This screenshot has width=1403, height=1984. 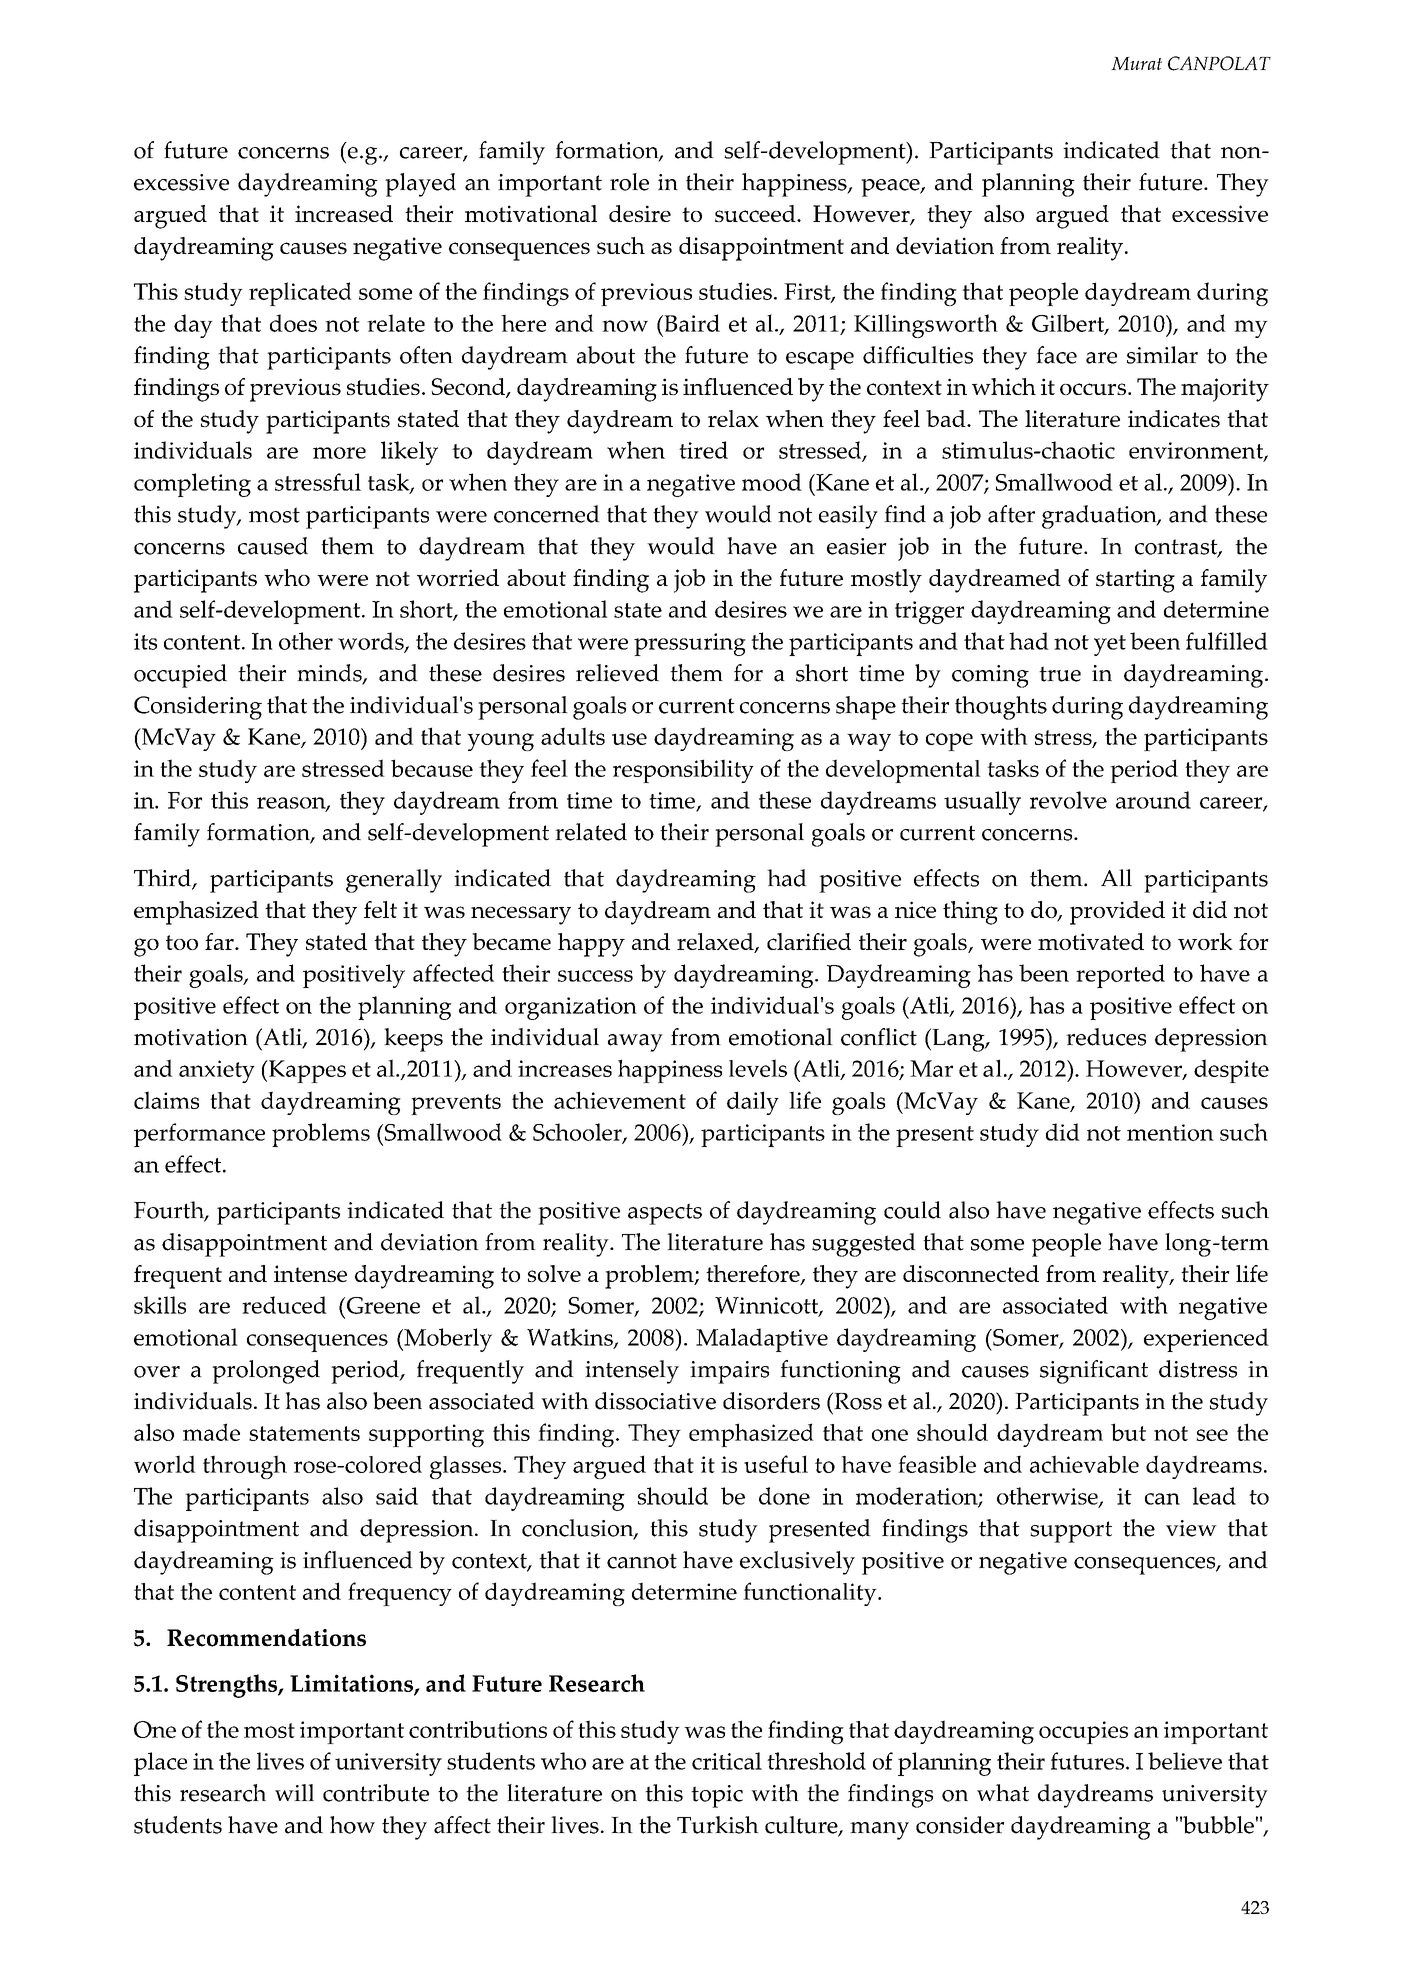 I want to click on mention, so click(x=1170, y=1132).
